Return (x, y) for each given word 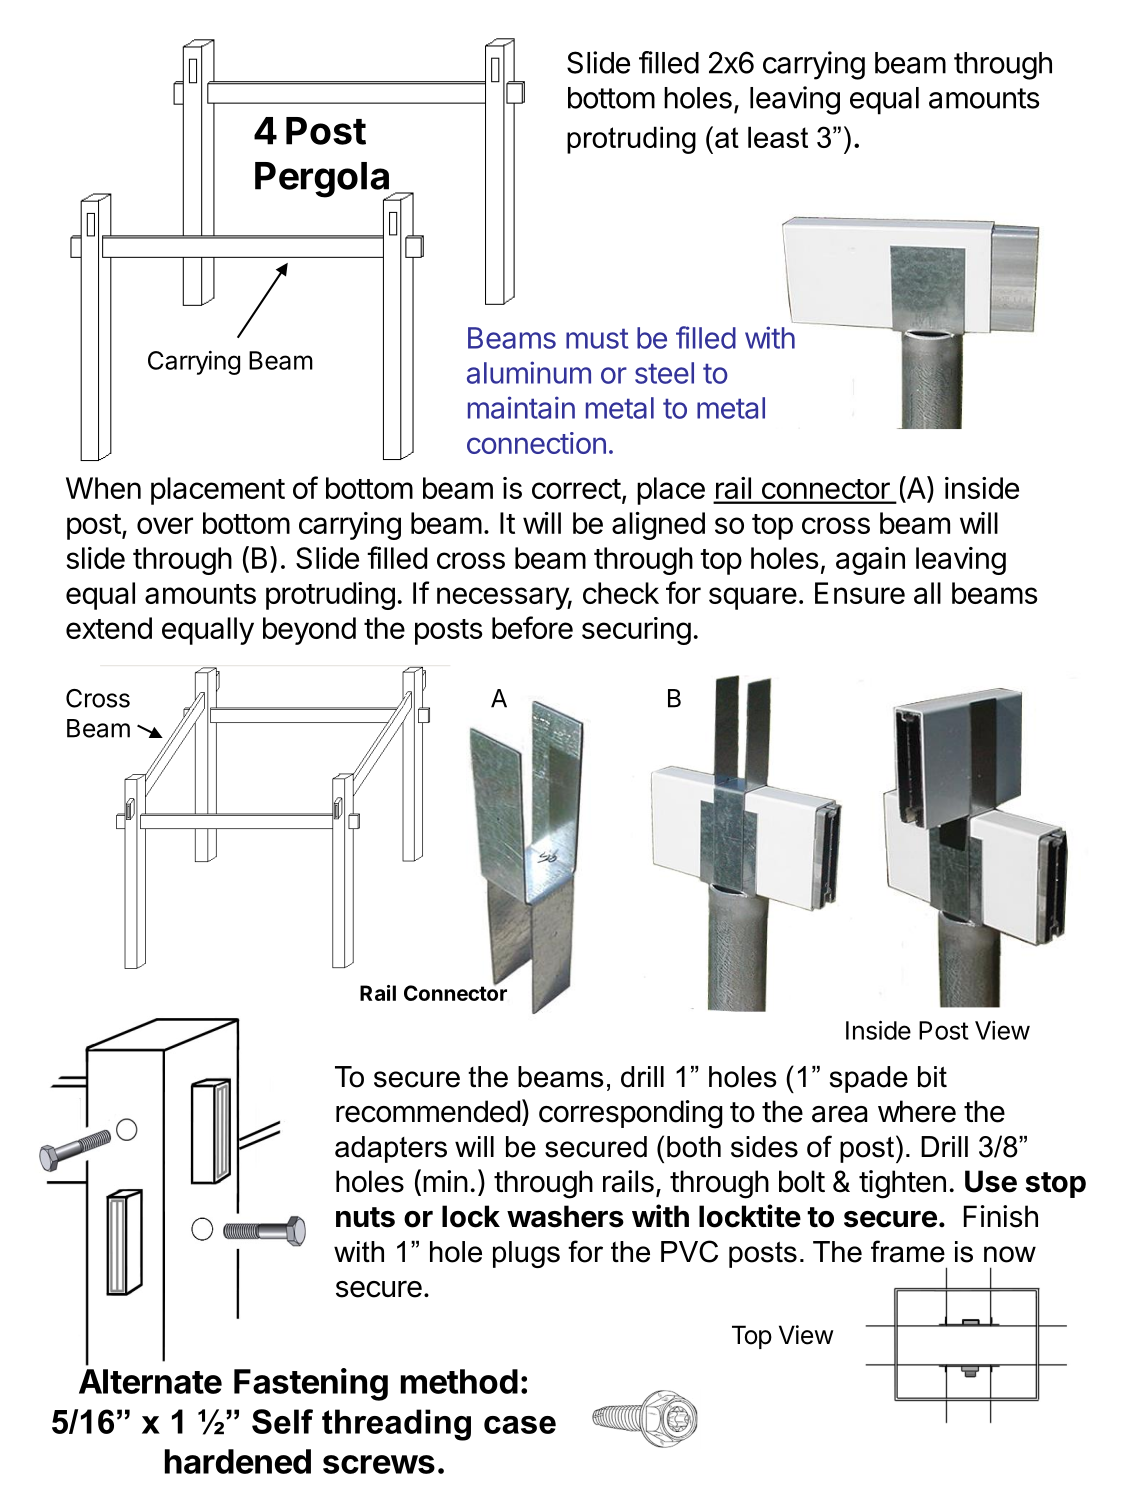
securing (636, 631)
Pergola (323, 181)
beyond (309, 631)
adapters (391, 1149)
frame (908, 1251)
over (165, 525)
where (917, 1111)
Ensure (860, 593)
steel (664, 373)
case (520, 1425)
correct (576, 489)
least (778, 137)
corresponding (631, 1114)
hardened (238, 1461)
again (870, 561)
